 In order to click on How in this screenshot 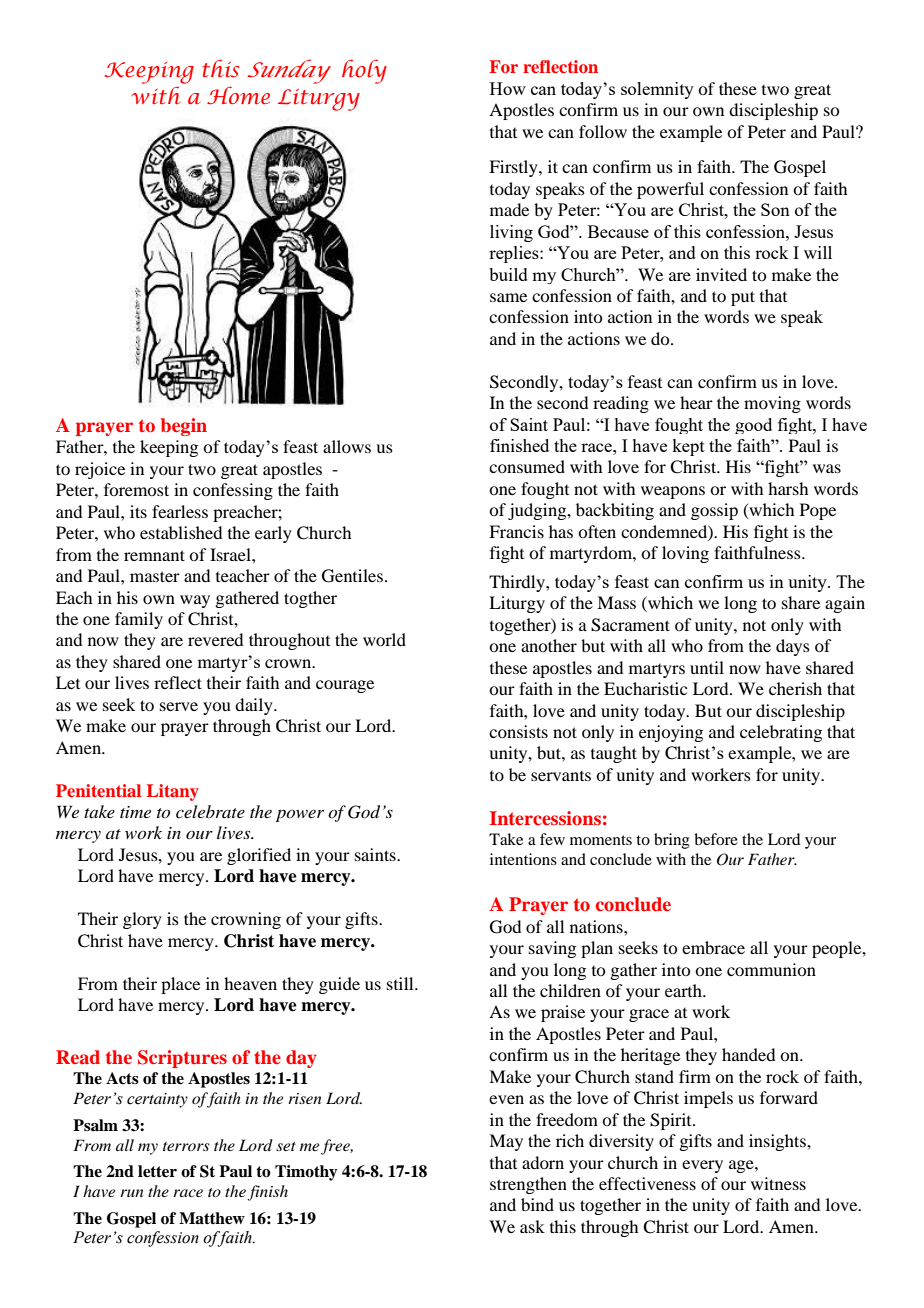, I will do `click(508, 88)`.
